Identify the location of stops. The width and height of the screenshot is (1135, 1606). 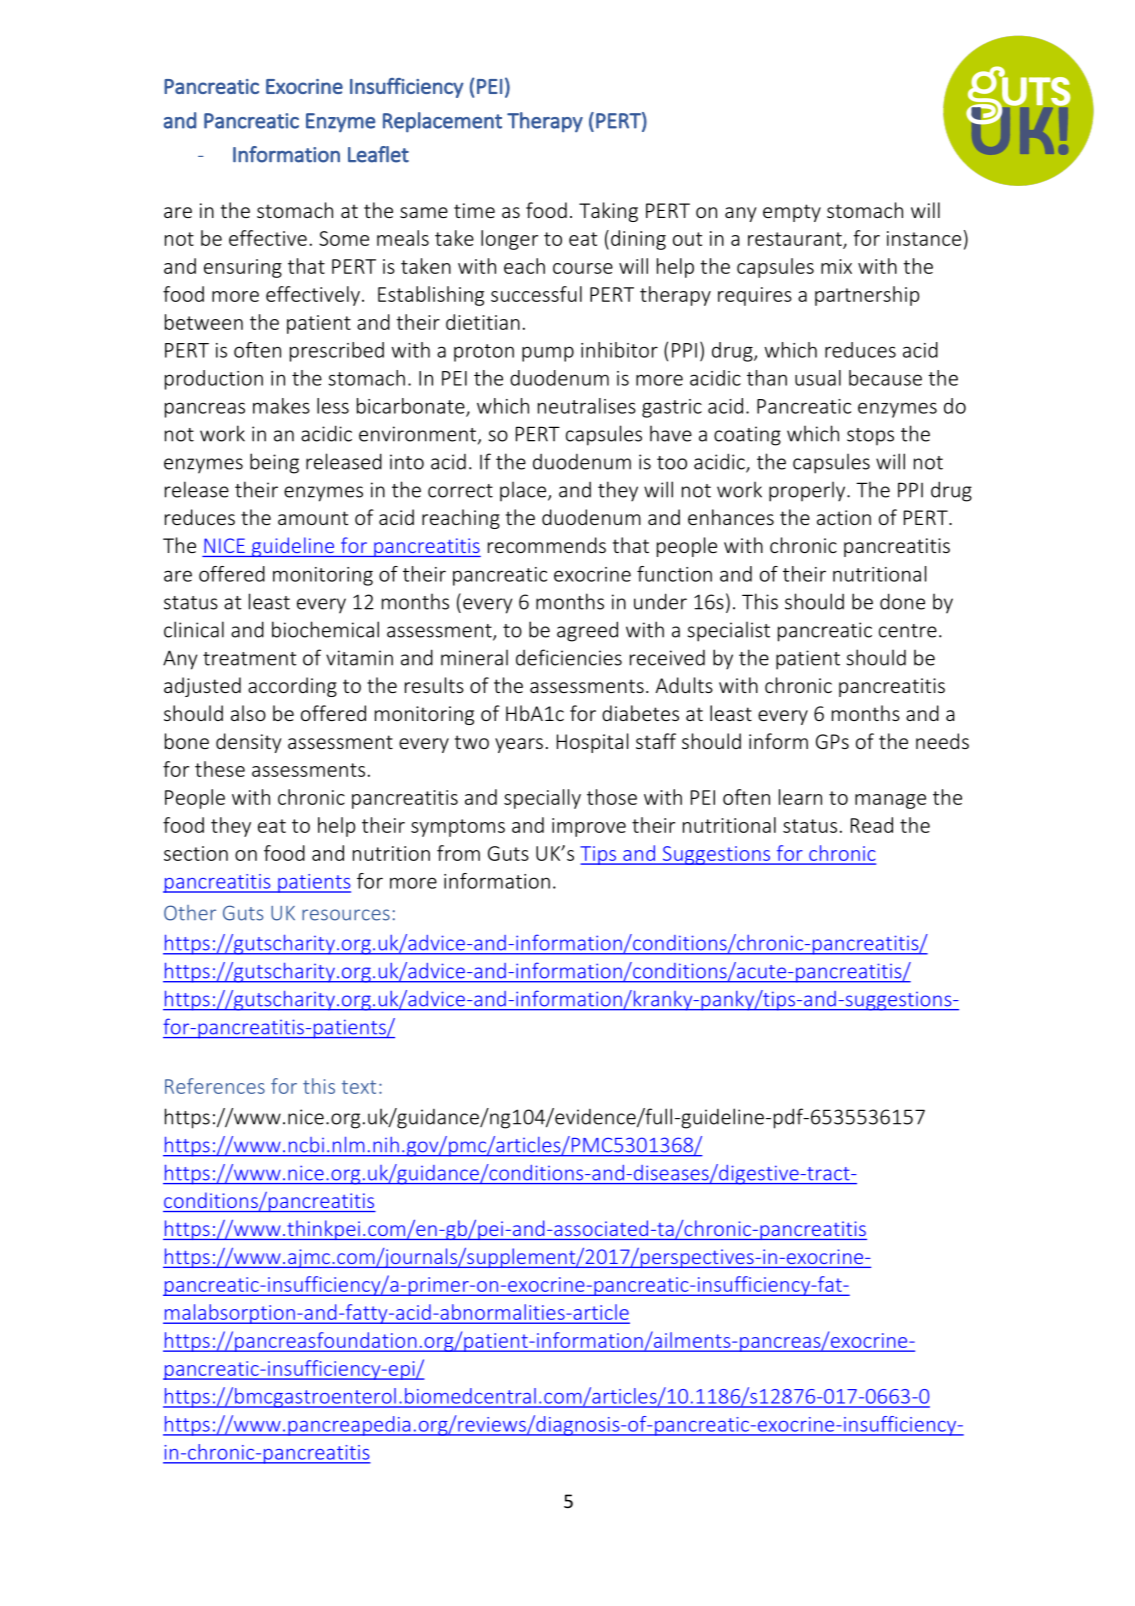
(870, 437).
